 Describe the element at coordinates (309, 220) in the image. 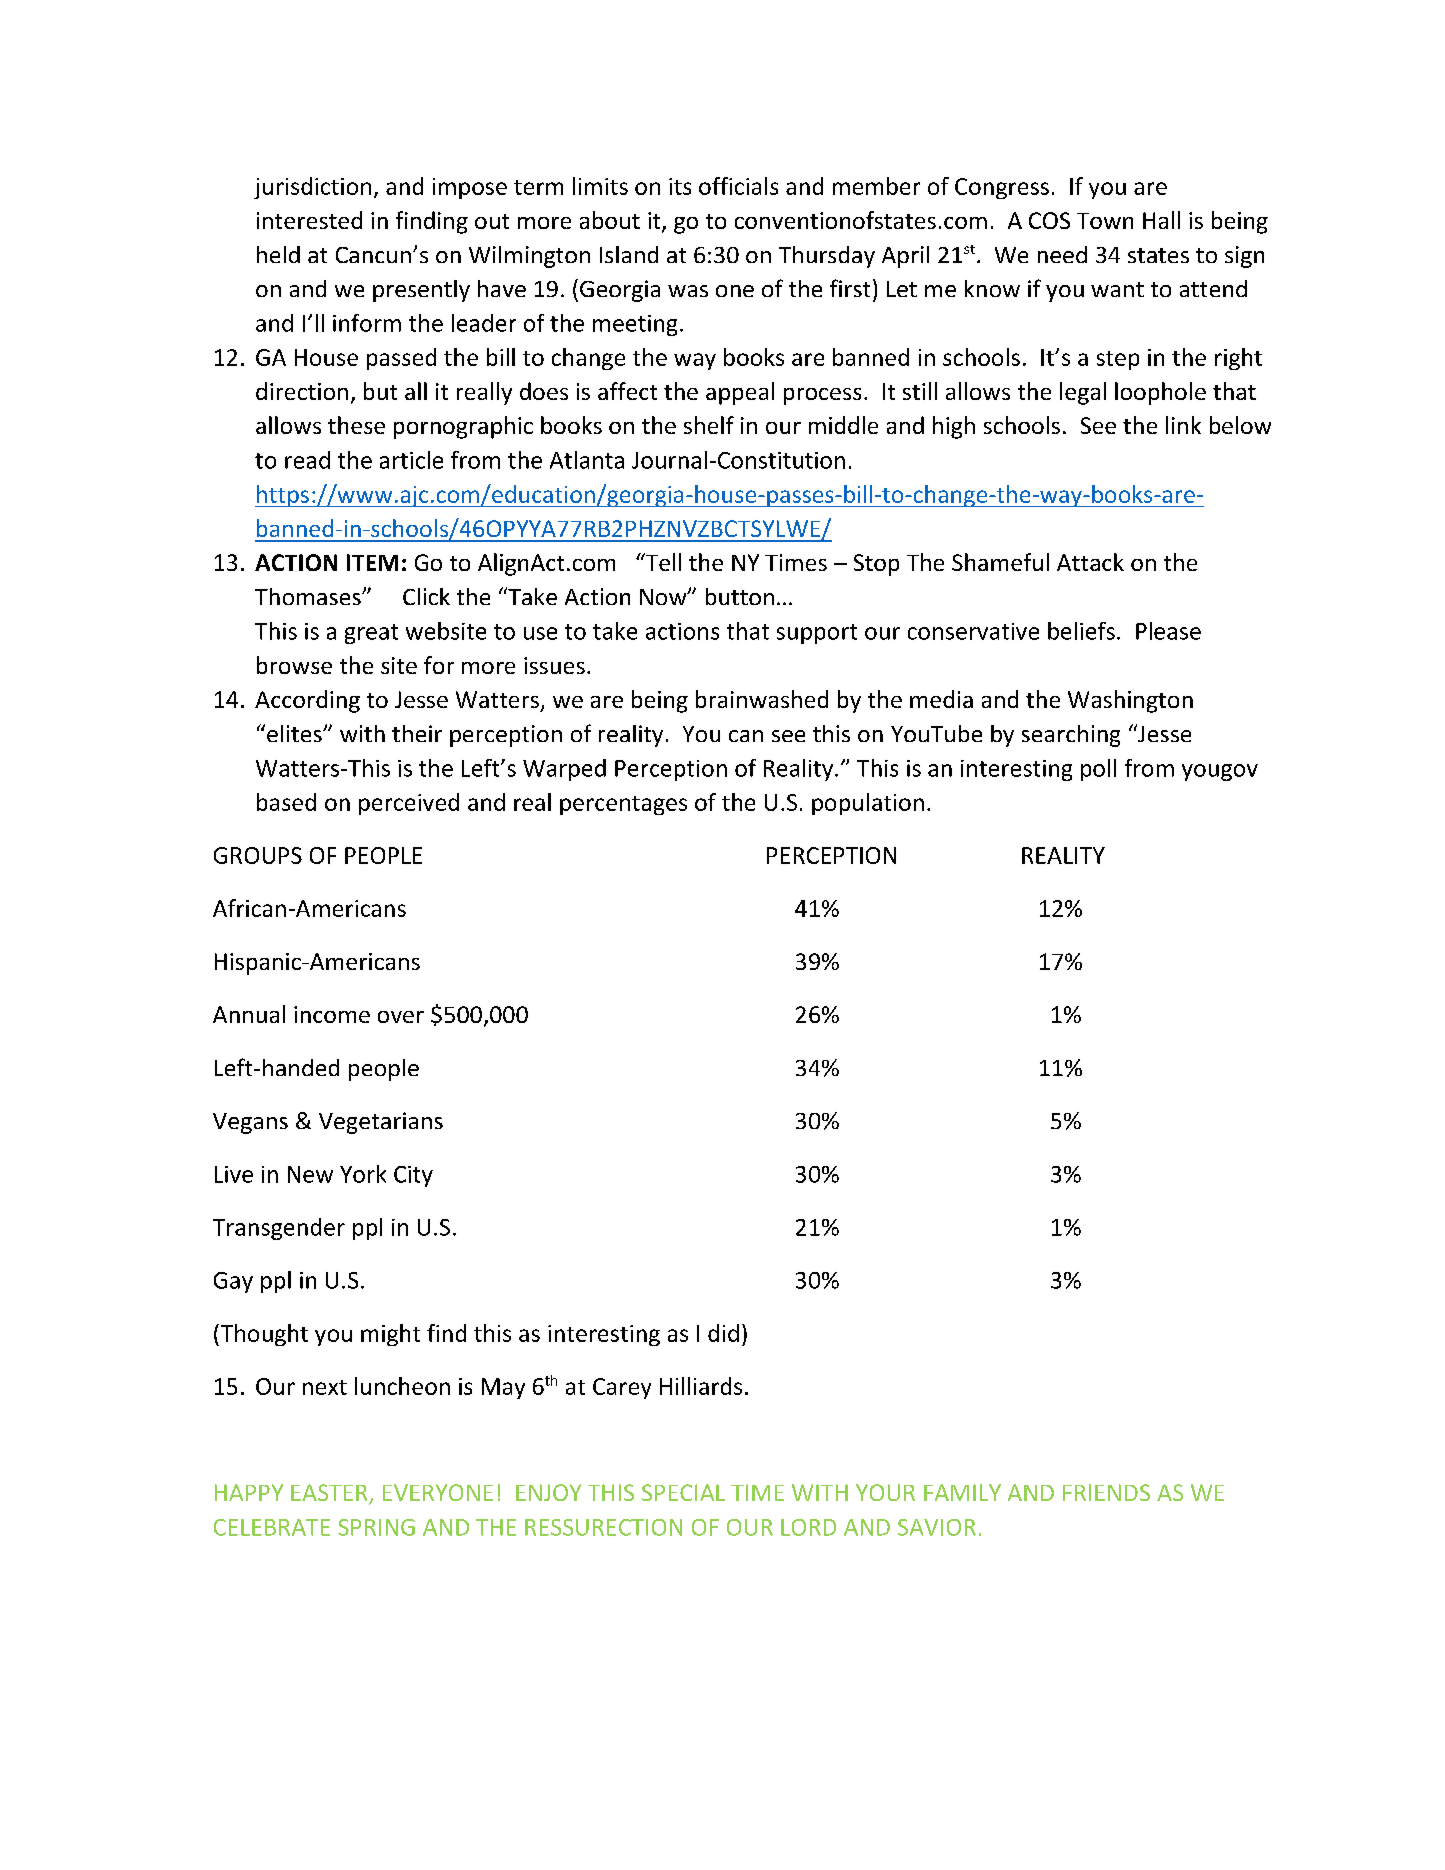

I see `interested` at that location.
